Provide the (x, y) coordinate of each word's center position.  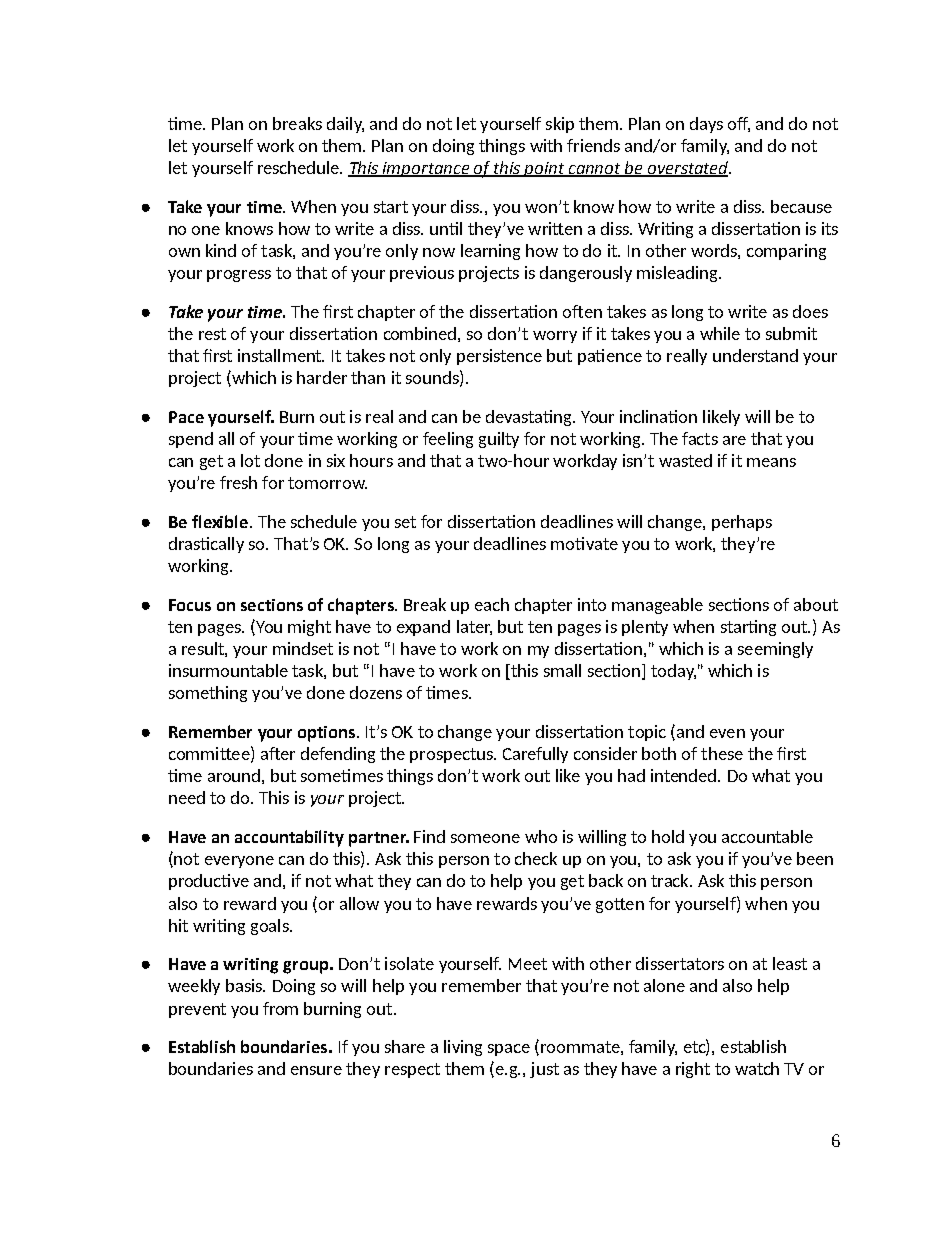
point (544, 169)
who (541, 836)
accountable (767, 836)
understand (755, 355)
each (492, 604)
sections (272, 605)
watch (757, 1068)
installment (281, 355)
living (463, 1048)
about (816, 604)
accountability (289, 838)
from (280, 1008)
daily (345, 125)
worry (555, 337)
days (706, 125)
